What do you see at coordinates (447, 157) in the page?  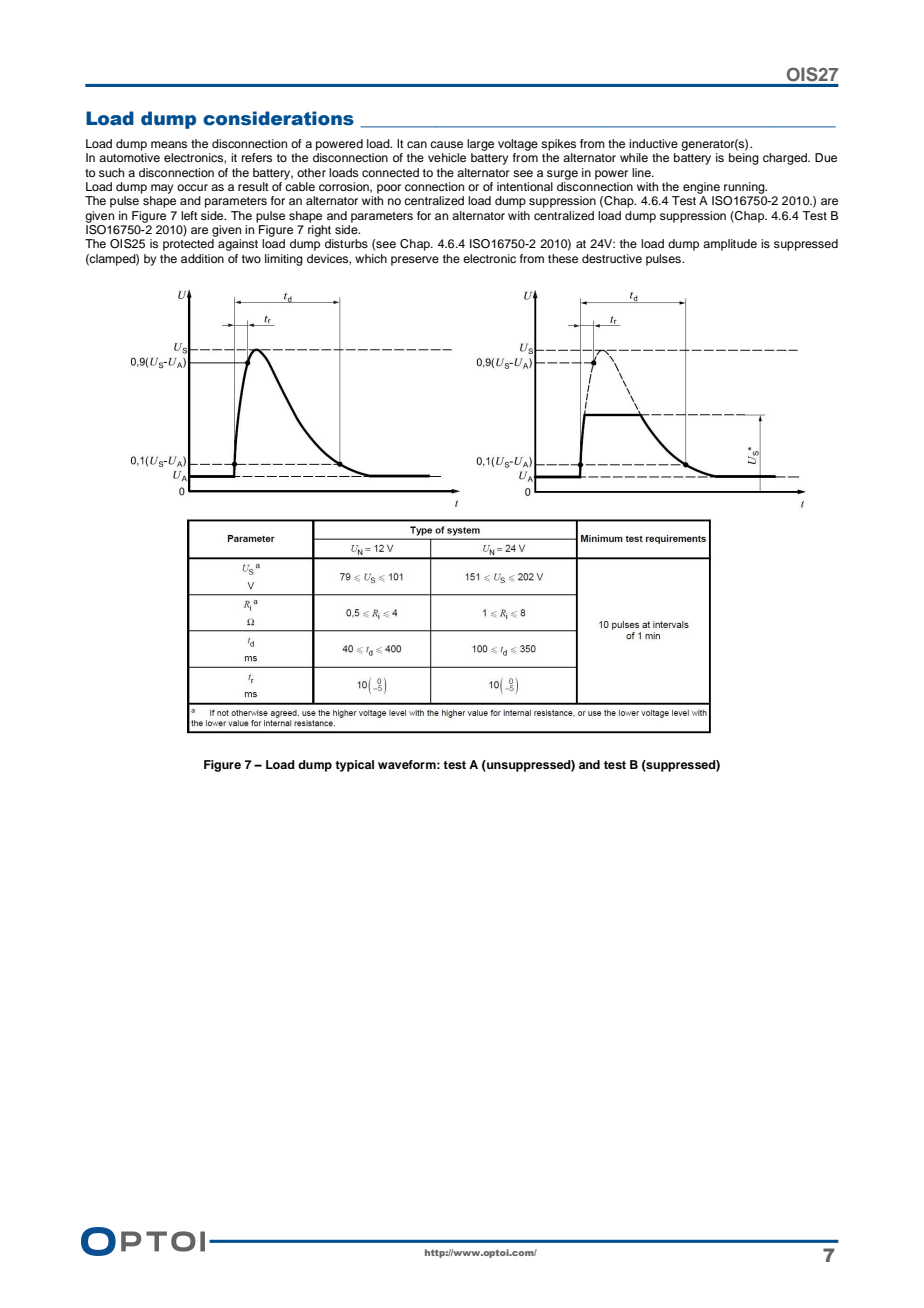 I see `vehicle` at bounding box center [447, 157].
